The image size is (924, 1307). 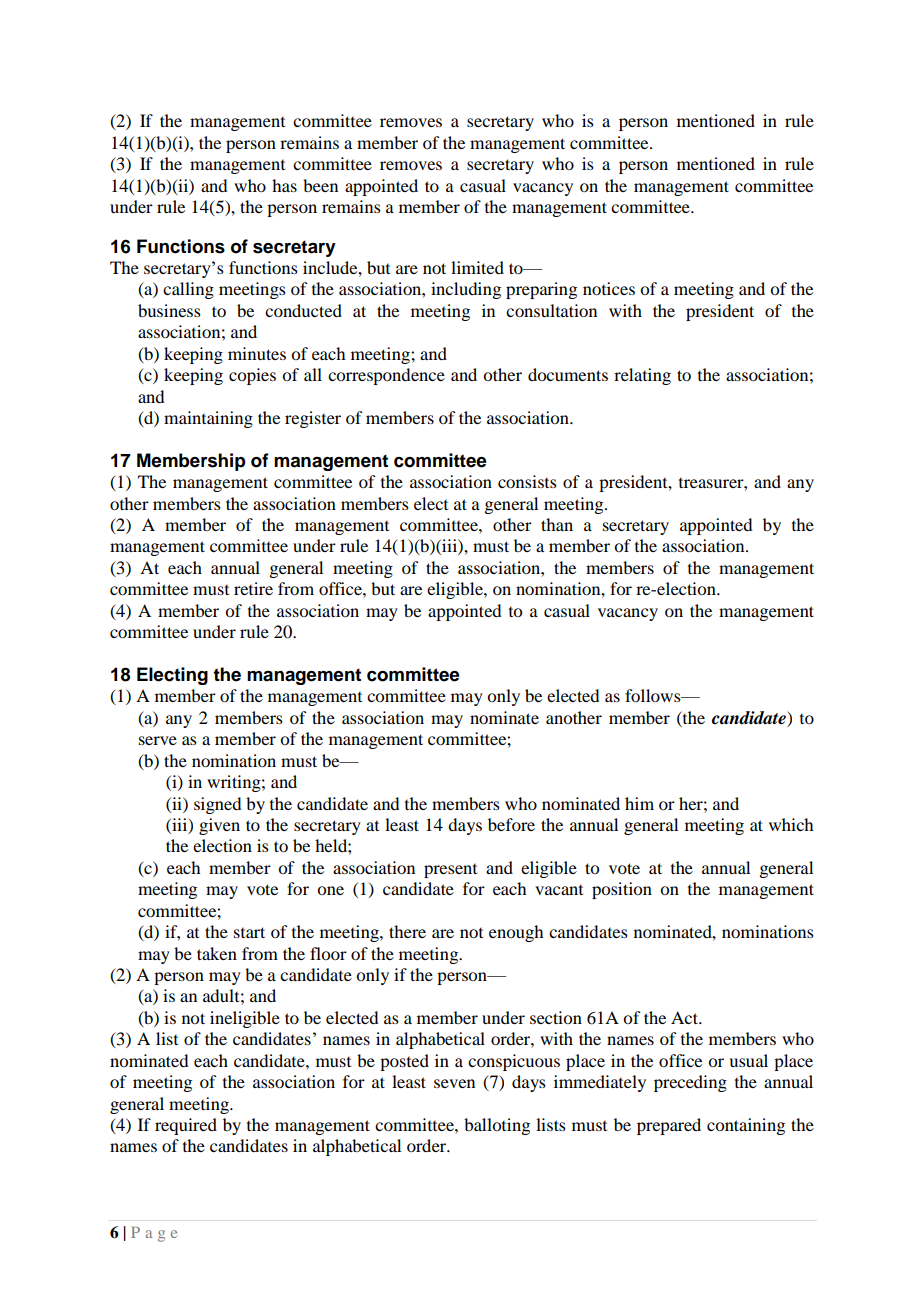 I want to click on limited, so click(x=477, y=267).
